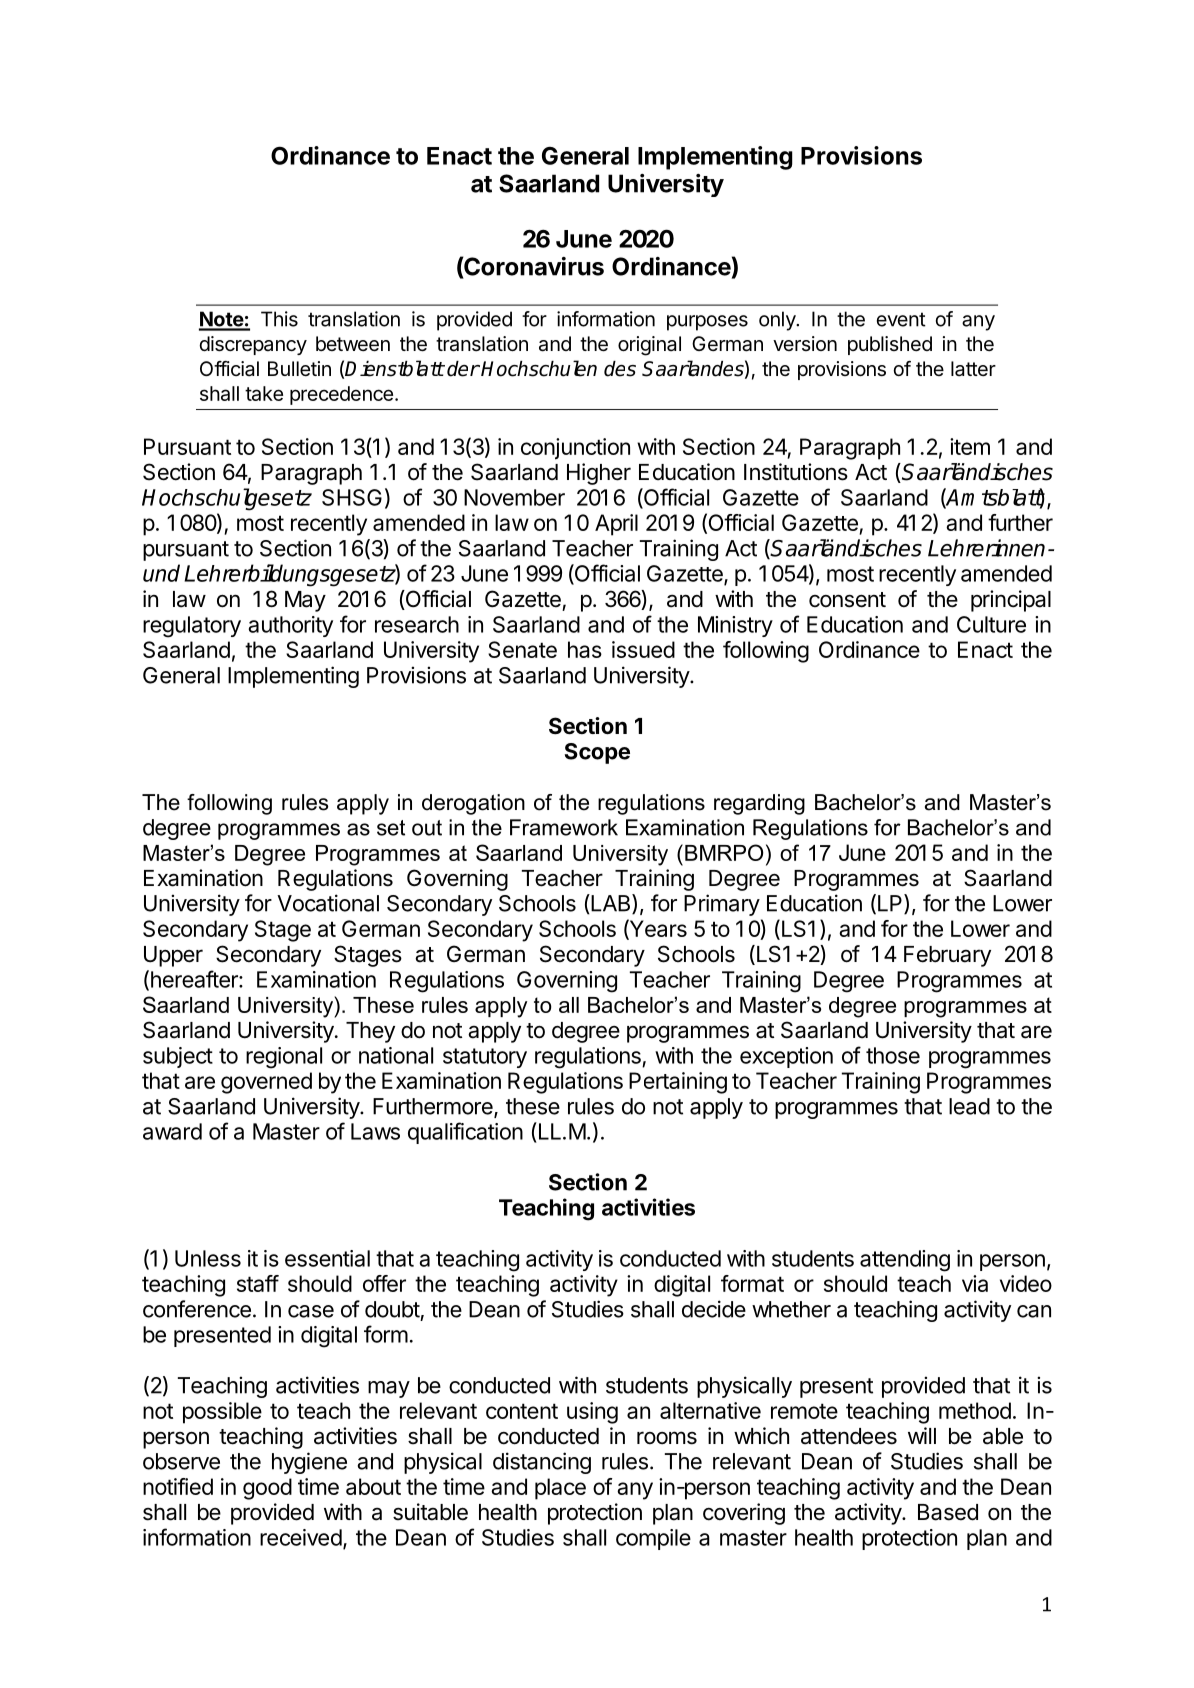  I want to click on February, so click(947, 956).
